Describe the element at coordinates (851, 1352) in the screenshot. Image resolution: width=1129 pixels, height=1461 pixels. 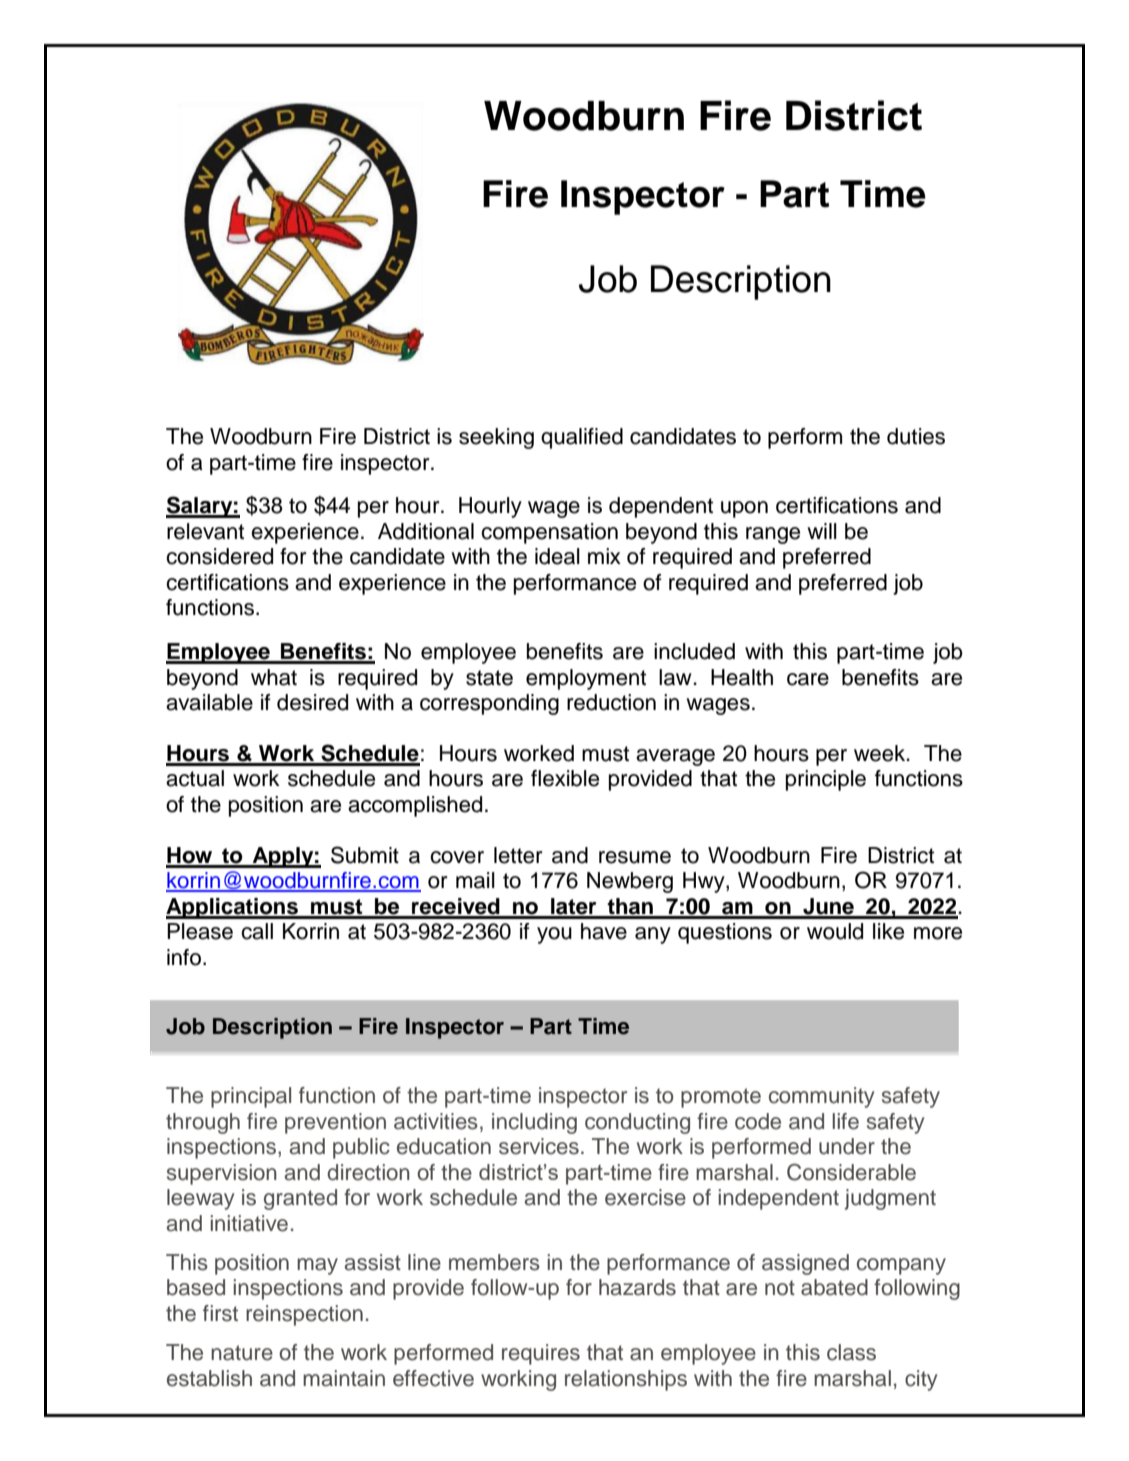
I see `class` at that location.
